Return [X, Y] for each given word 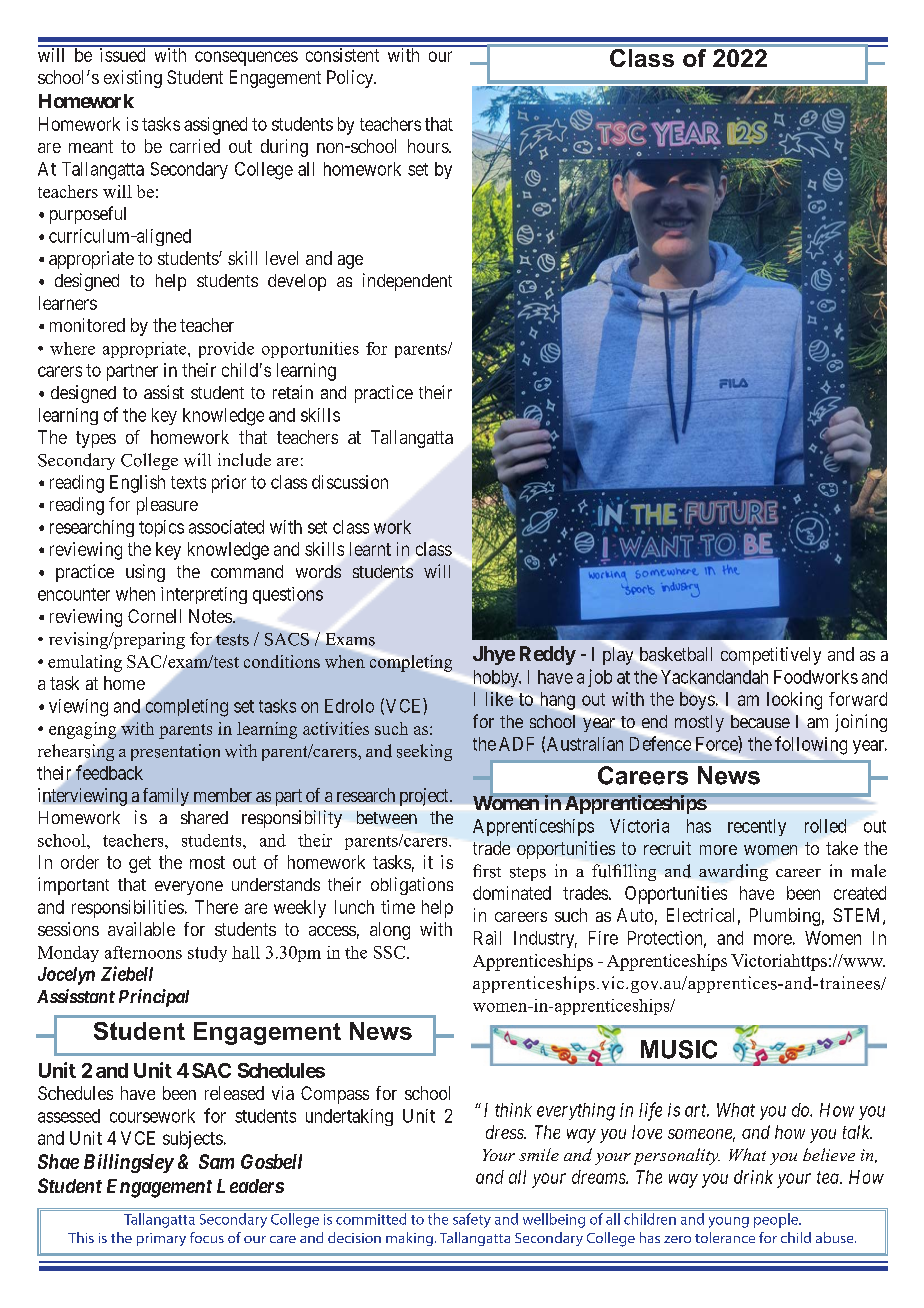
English [137, 484]
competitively [771, 656]
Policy [351, 79]
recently [757, 827]
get [140, 864]
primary [161, 1239]
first [487, 871]
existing [133, 79]
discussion [350, 482]
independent [407, 282]
